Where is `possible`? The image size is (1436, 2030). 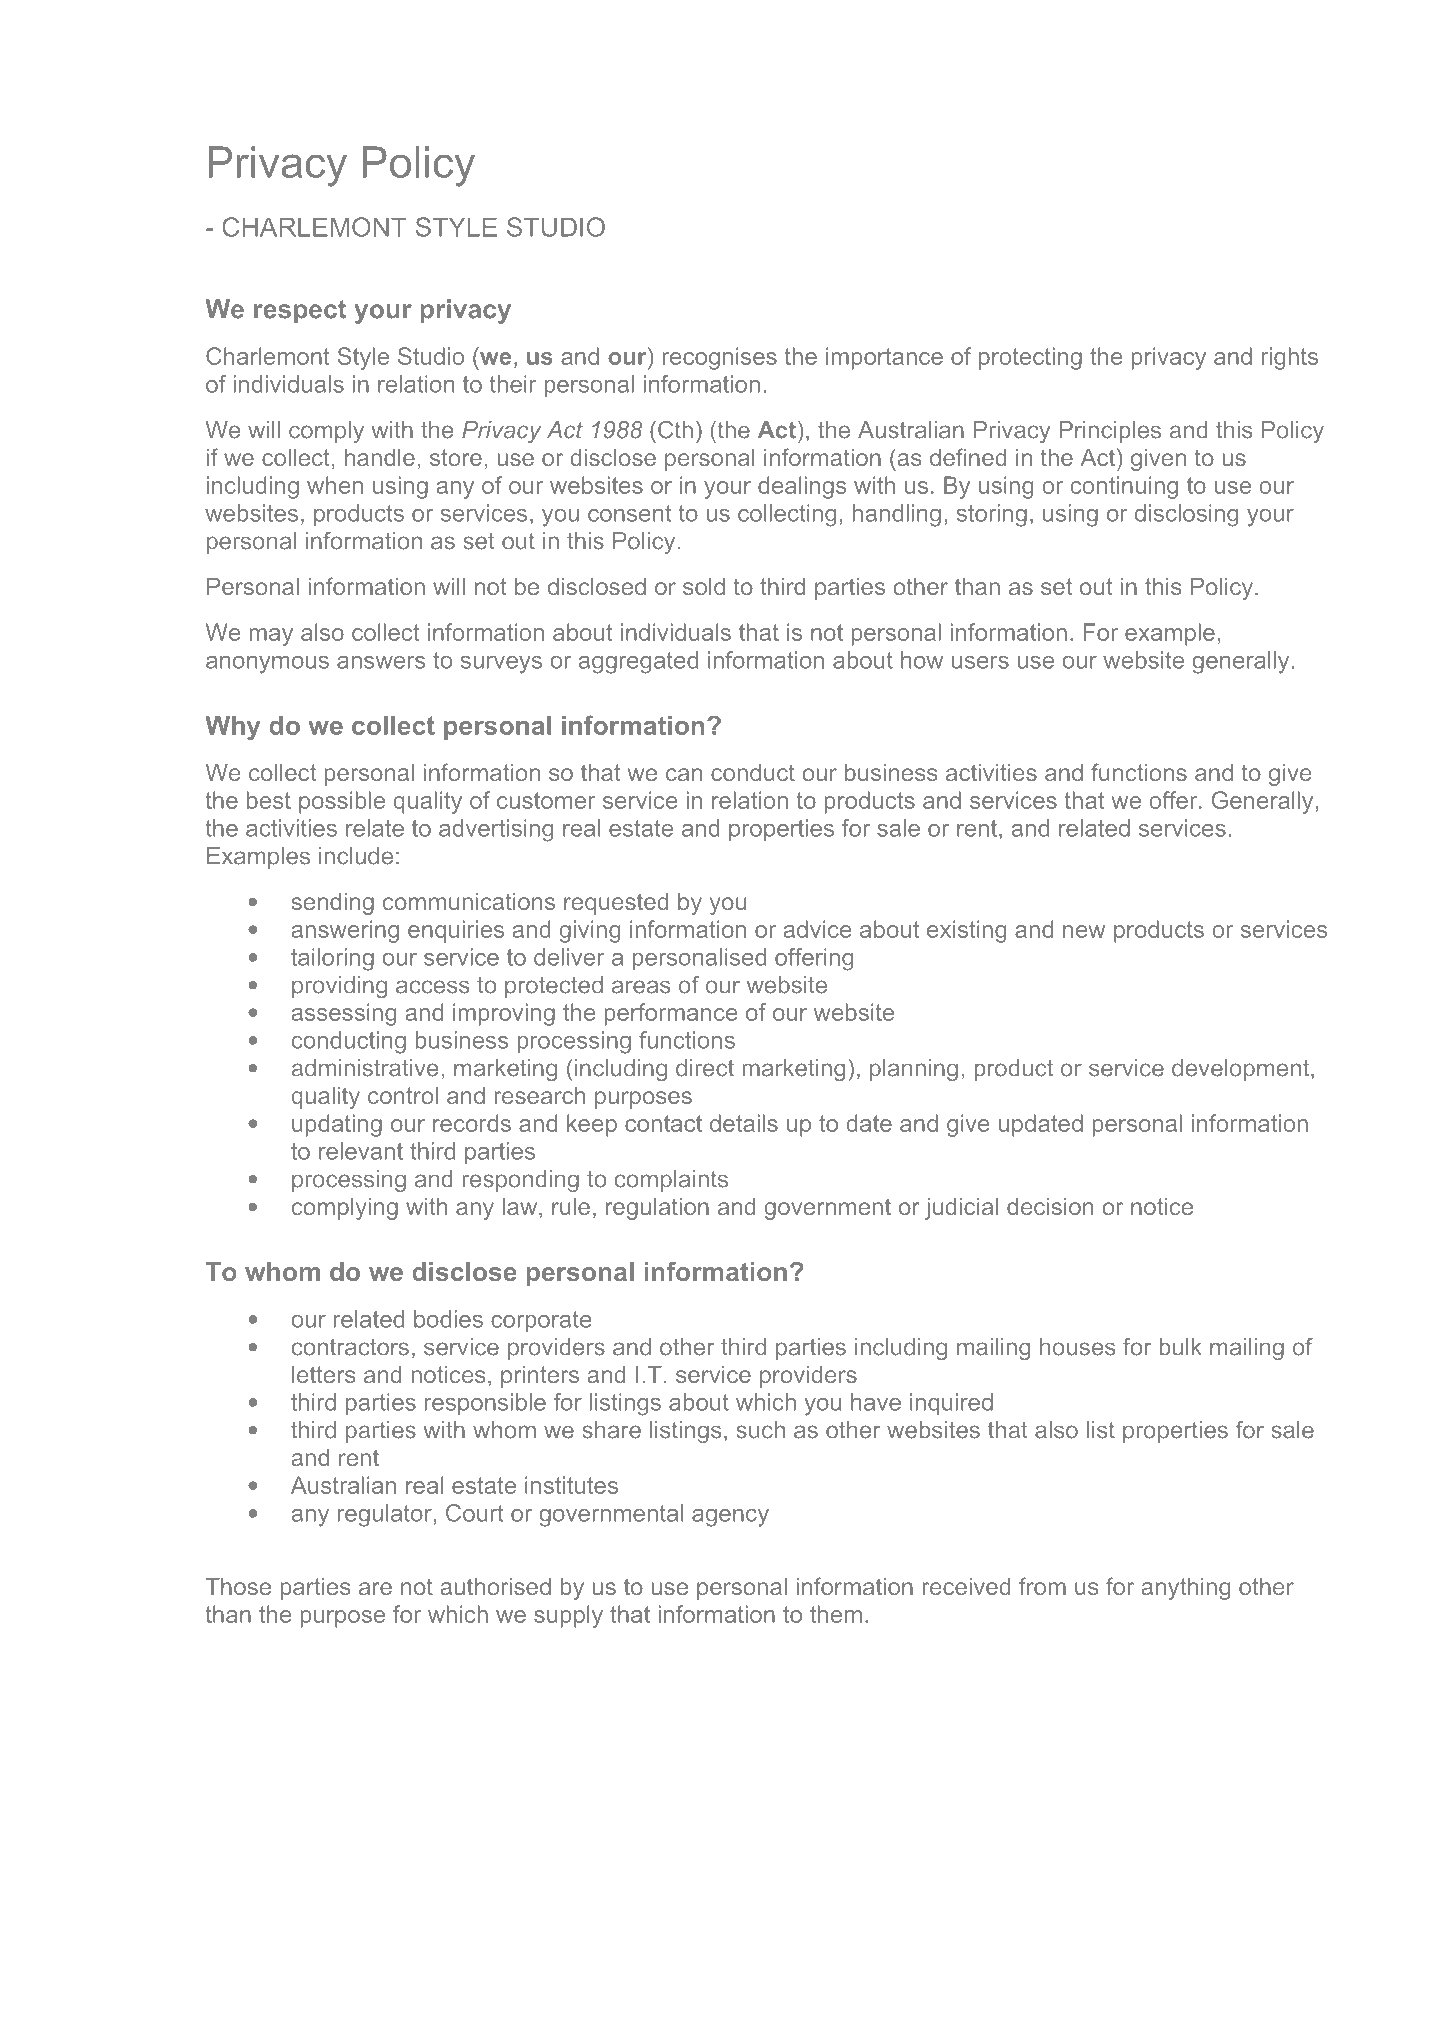 possible is located at coordinates (342, 802).
